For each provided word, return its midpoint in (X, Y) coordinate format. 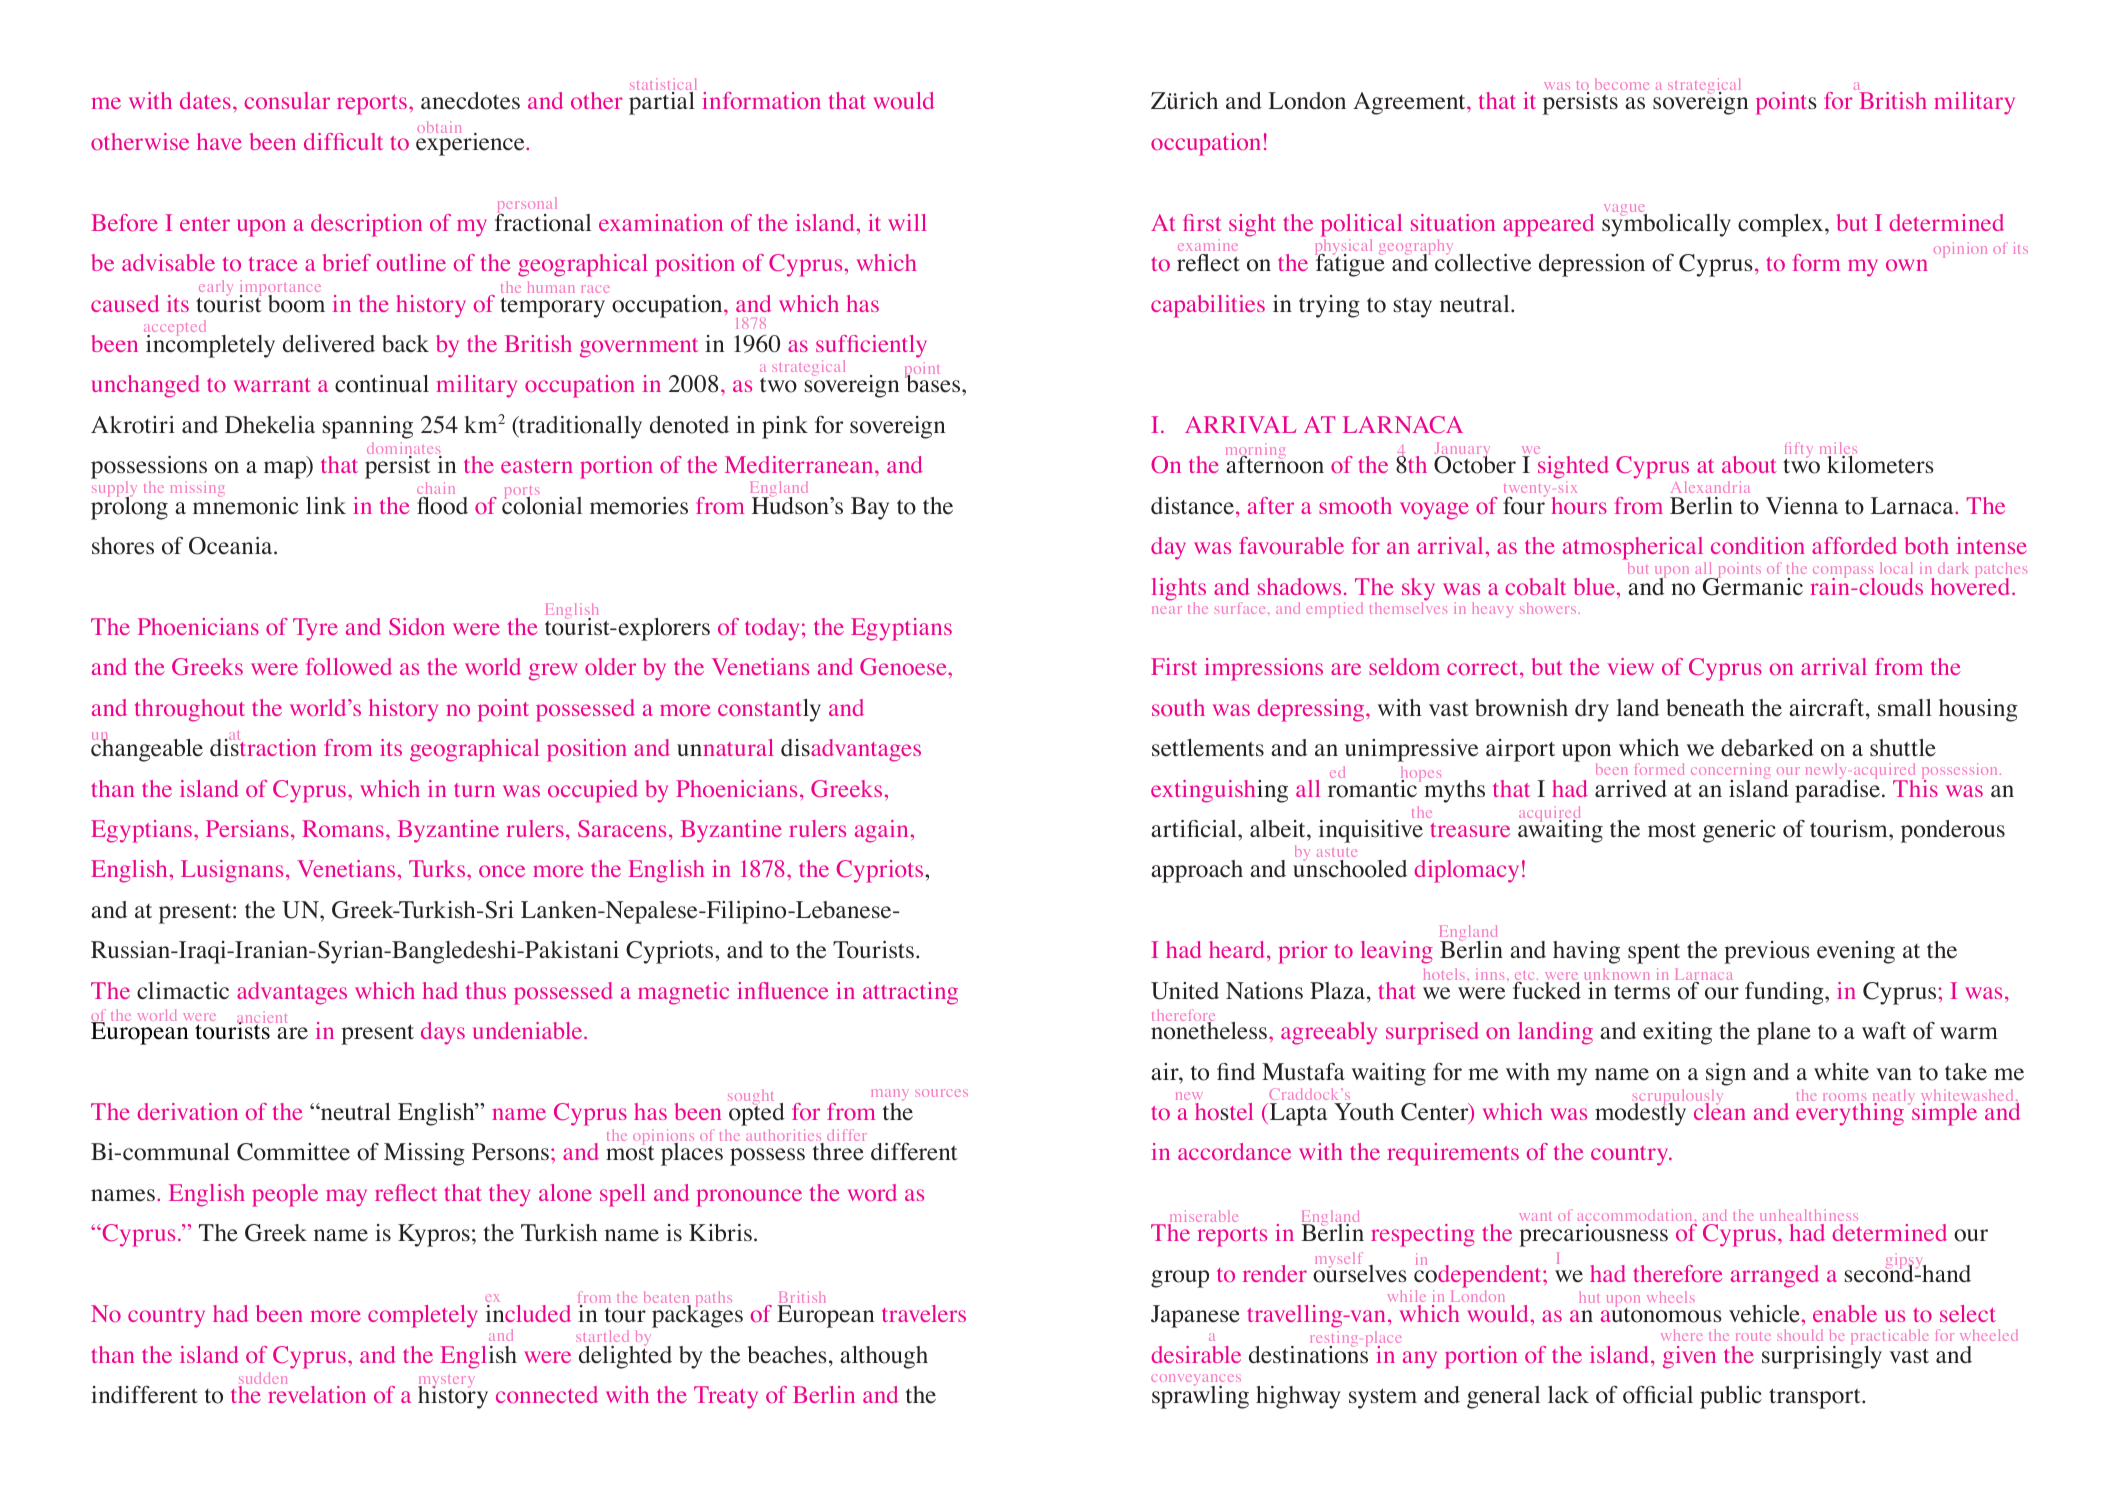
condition (1758, 545)
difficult (343, 141)
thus (486, 990)
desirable (1196, 1354)
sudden (263, 1379)
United (1185, 991)
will (907, 222)
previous (1767, 952)
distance (1194, 506)
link (326, 505)
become (1622, 84)
